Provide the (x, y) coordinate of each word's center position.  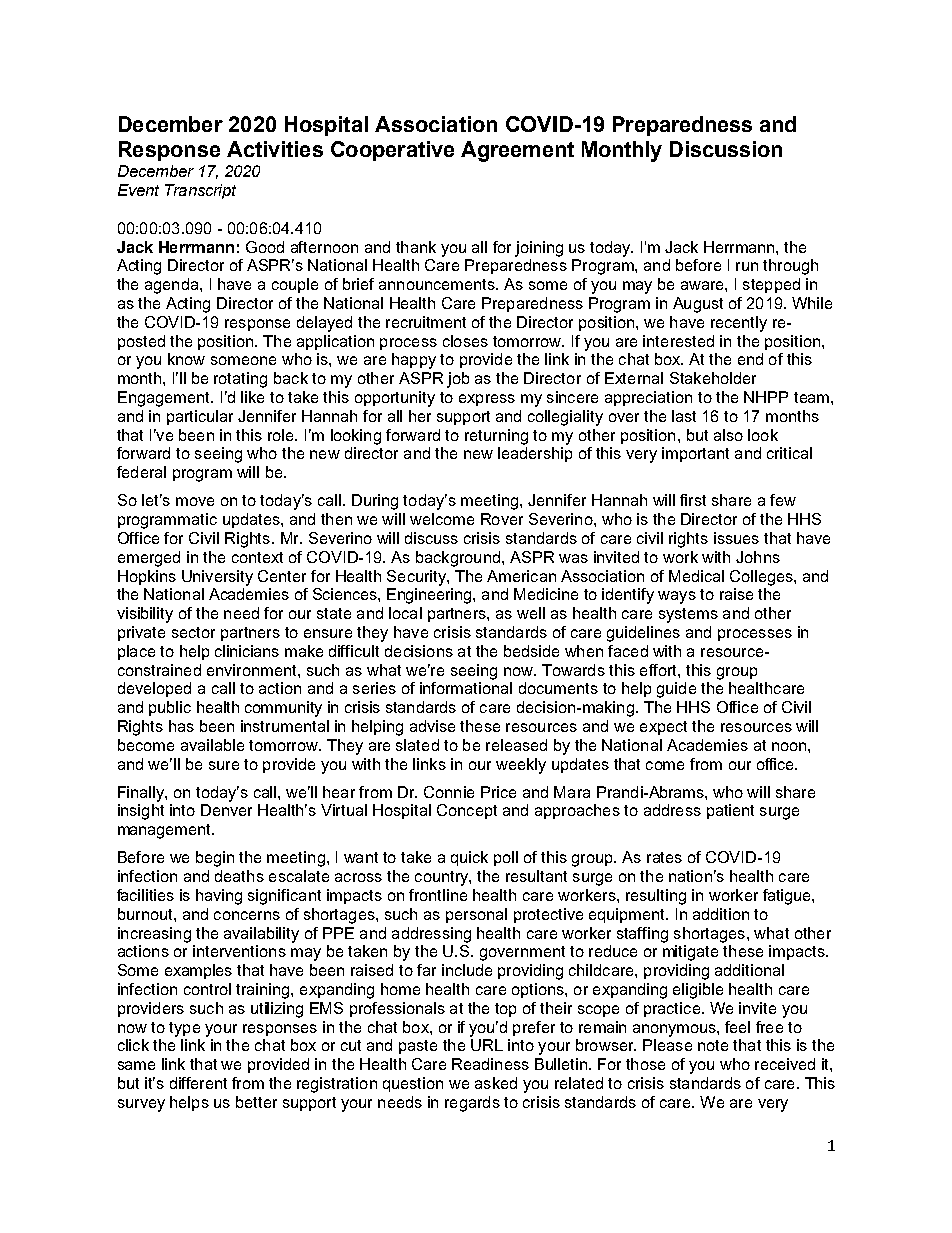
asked (496, 1083)
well (531, 613)
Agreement (517, 151)
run (747, 266)
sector (193, 632)
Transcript (200, 191)
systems (688, 615)
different (198, 1083)
